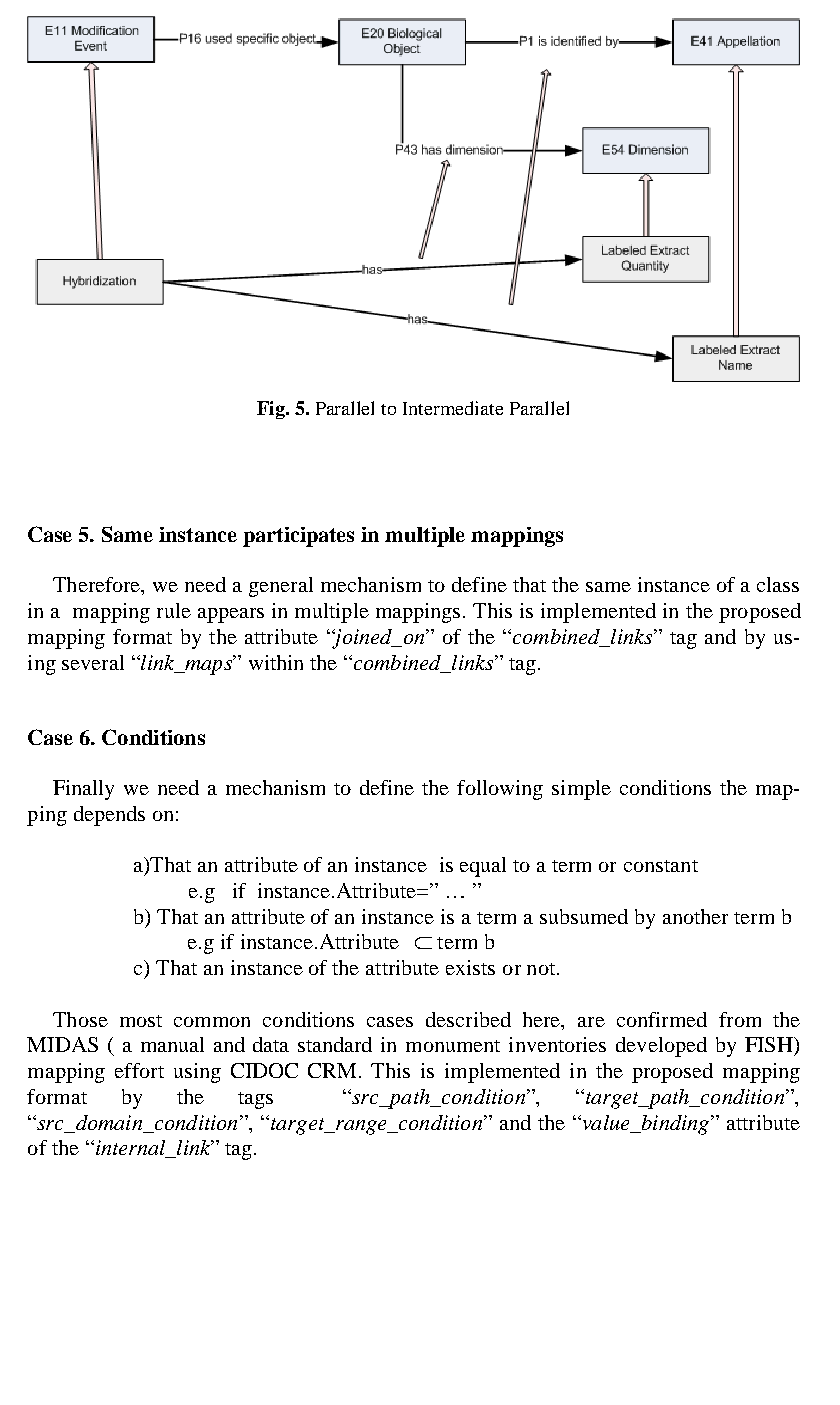 This screenshot has width=840, height=1405. I want to click on exists, so click(470, 967).
